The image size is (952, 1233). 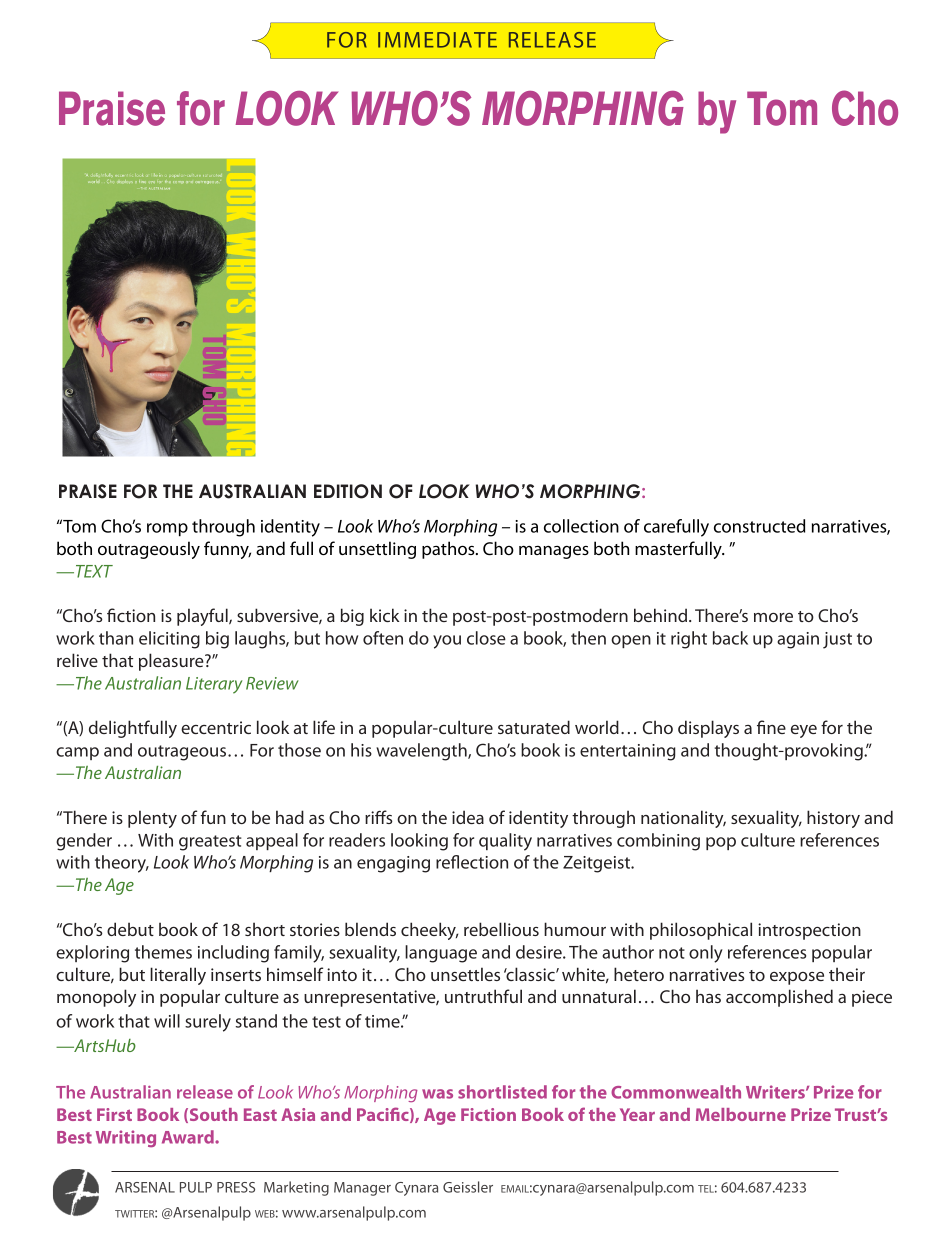 I want to click on Award, so click(x=189, y=1137).
